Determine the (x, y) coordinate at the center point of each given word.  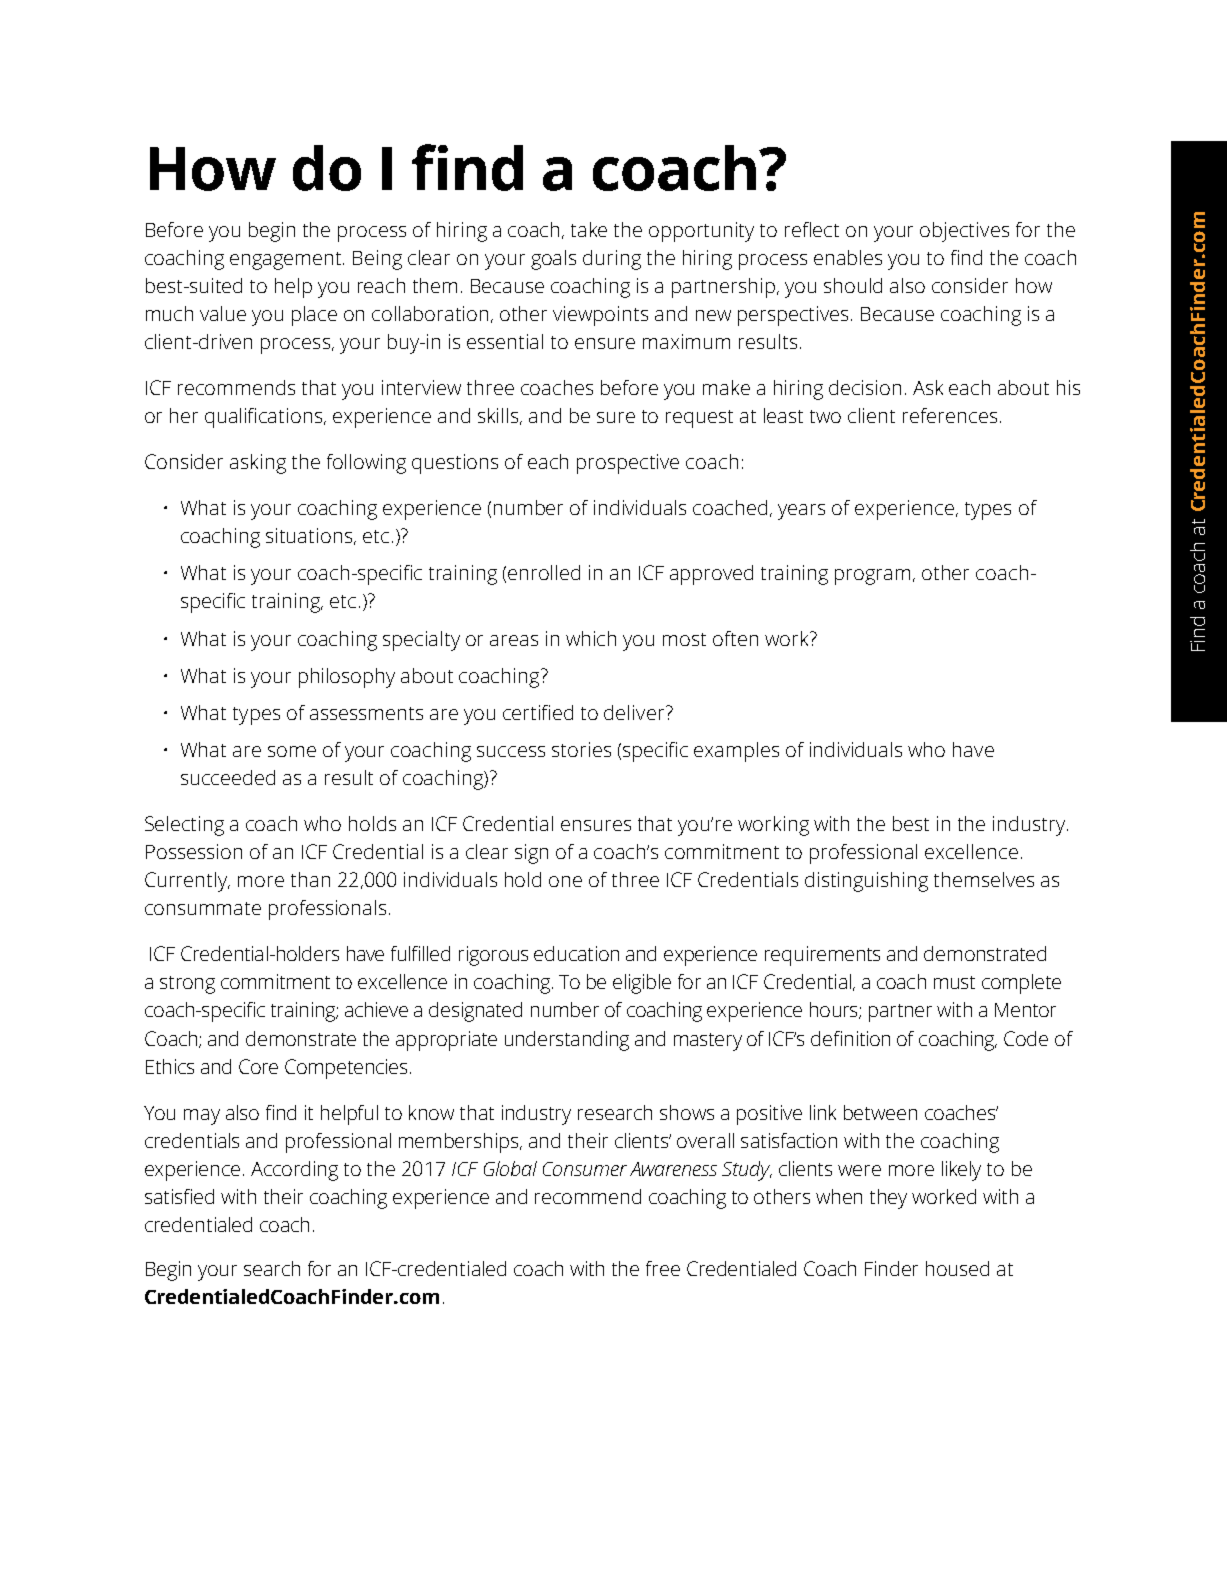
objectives (964, 232)
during (612, 260)
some (292, 751)
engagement (287, 261)
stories (581, 749)
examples (736, 752)
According (294, 1171)
